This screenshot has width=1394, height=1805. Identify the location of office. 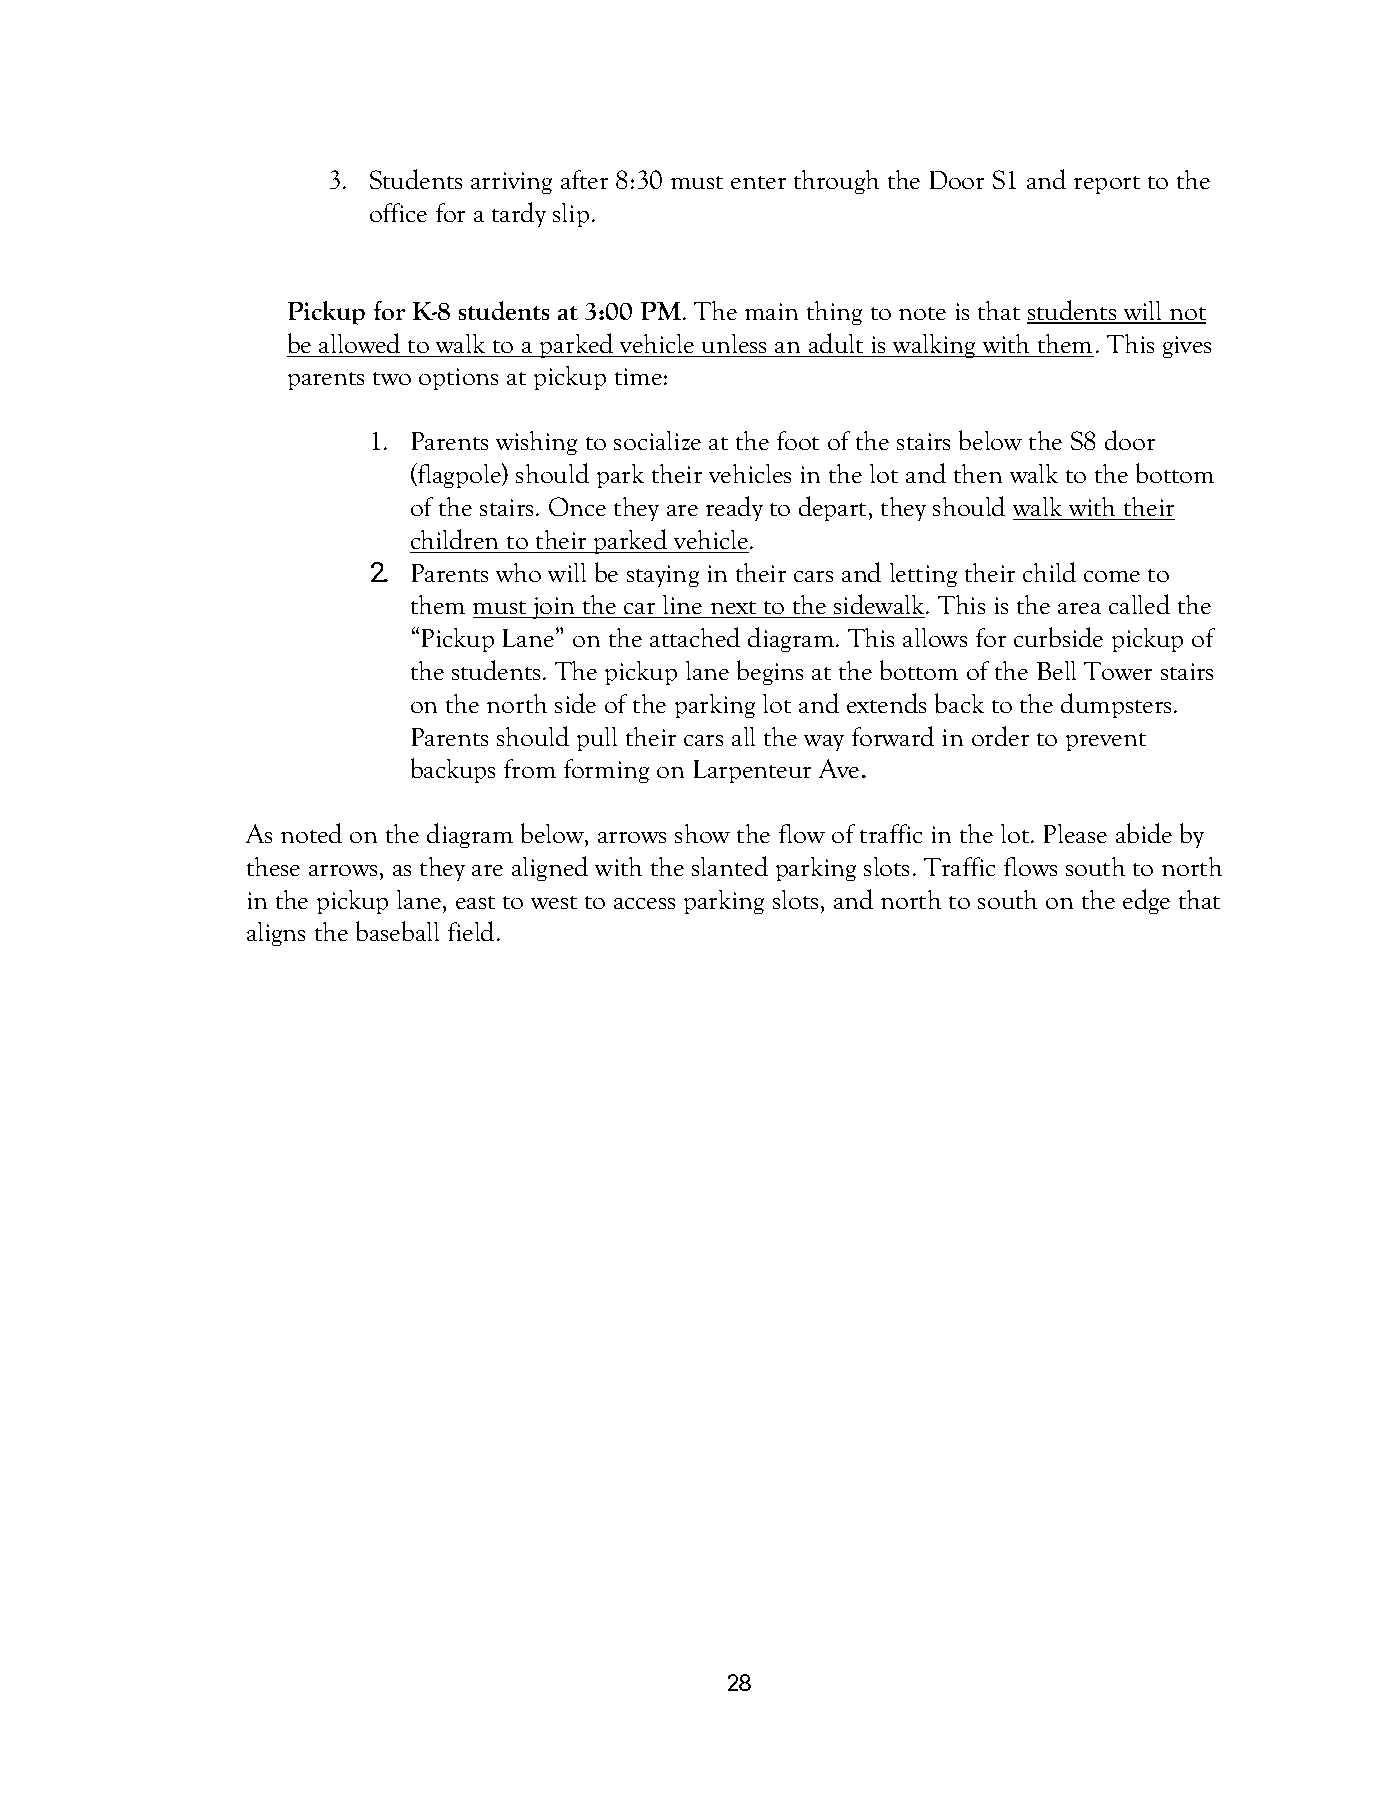
(398, 212).
